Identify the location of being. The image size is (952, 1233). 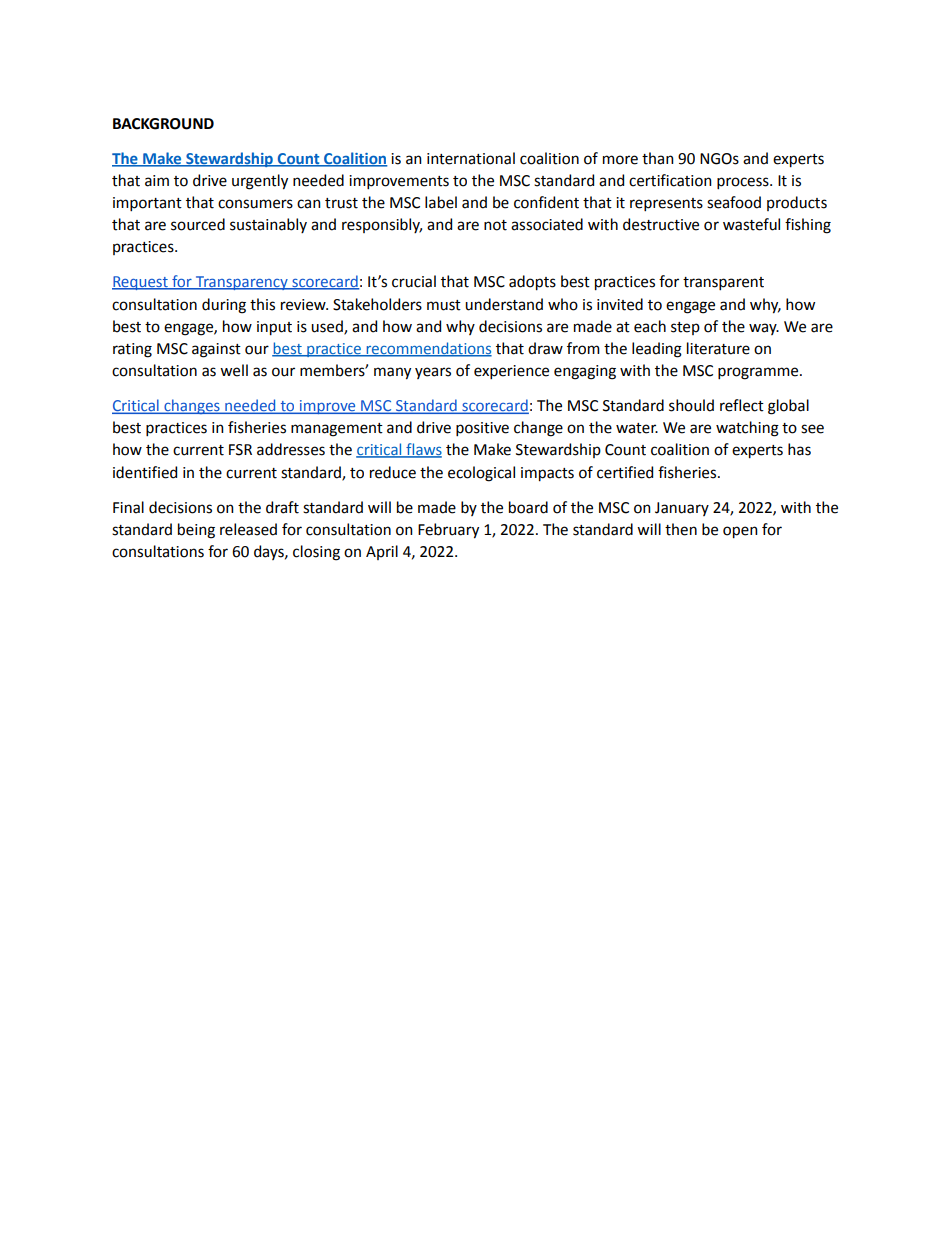
(196, 531).
